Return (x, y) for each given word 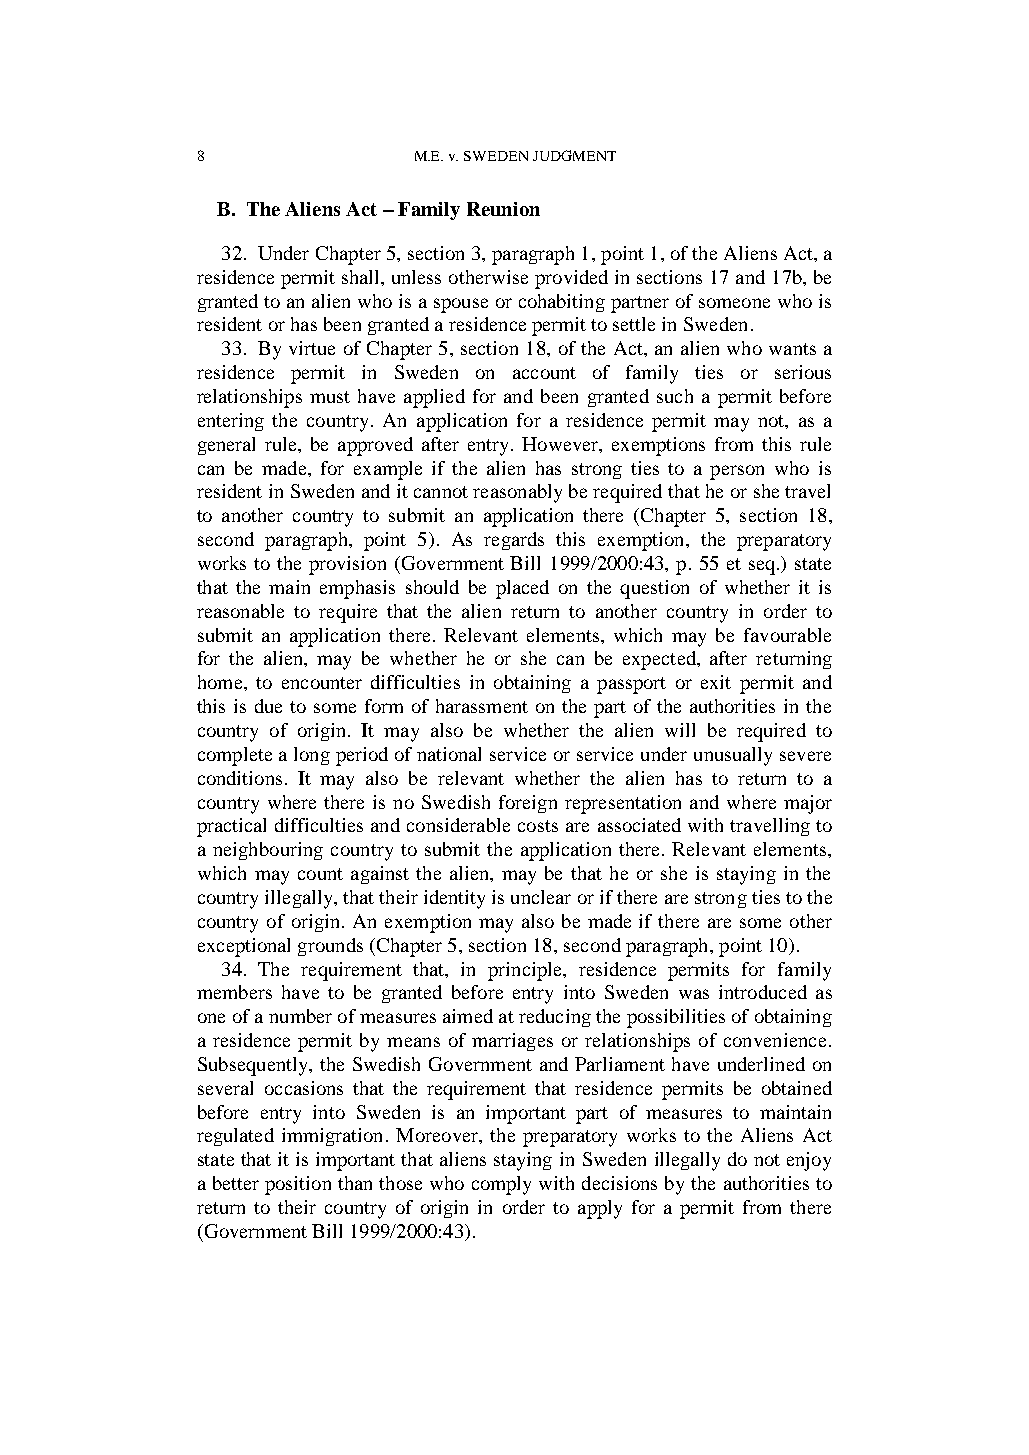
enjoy (809, 1161)
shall (362, 277)
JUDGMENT (574, 155)
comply (501, 1185)
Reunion (503, 209)
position (298, 1185)
